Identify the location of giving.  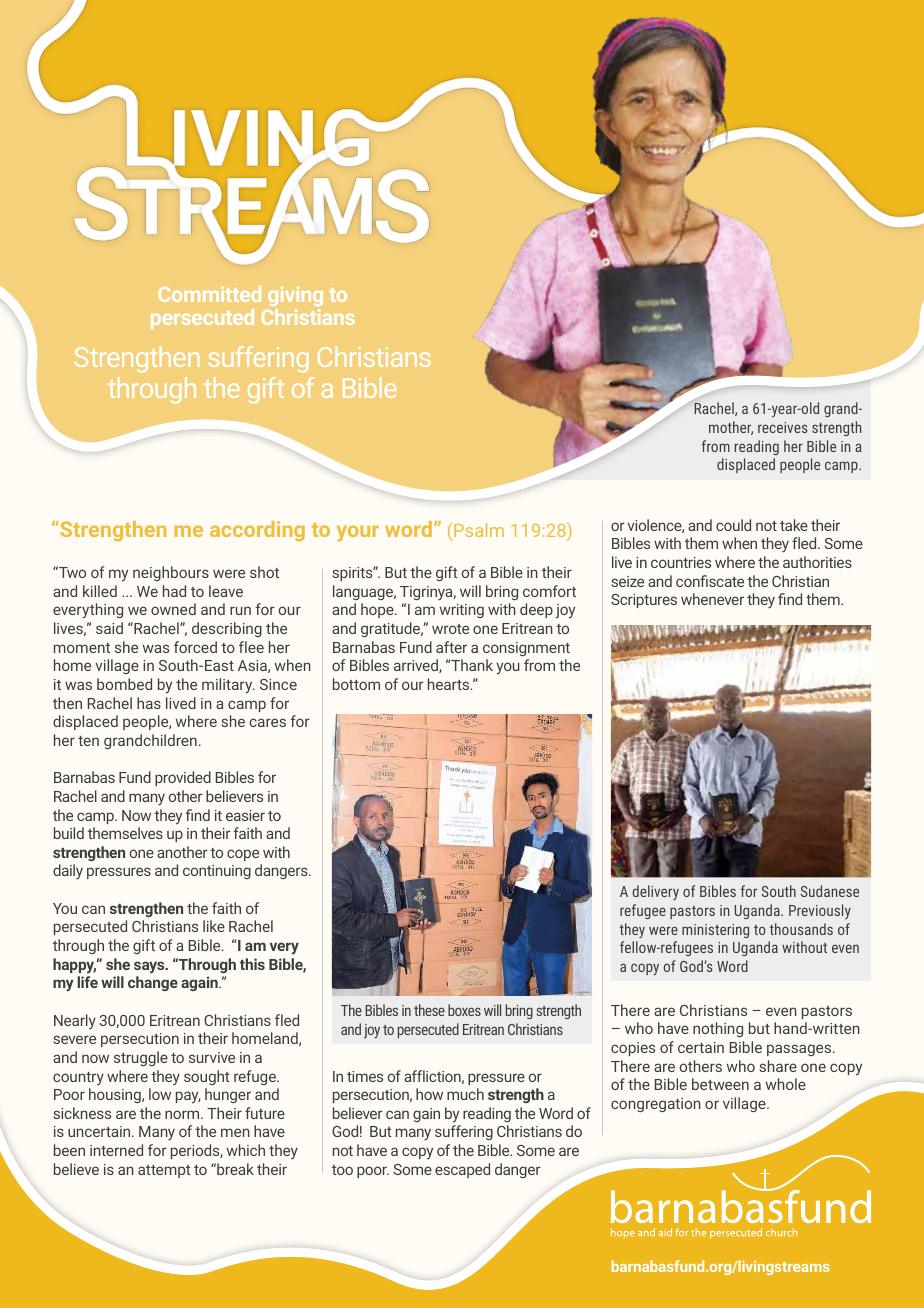
(295, 298).
